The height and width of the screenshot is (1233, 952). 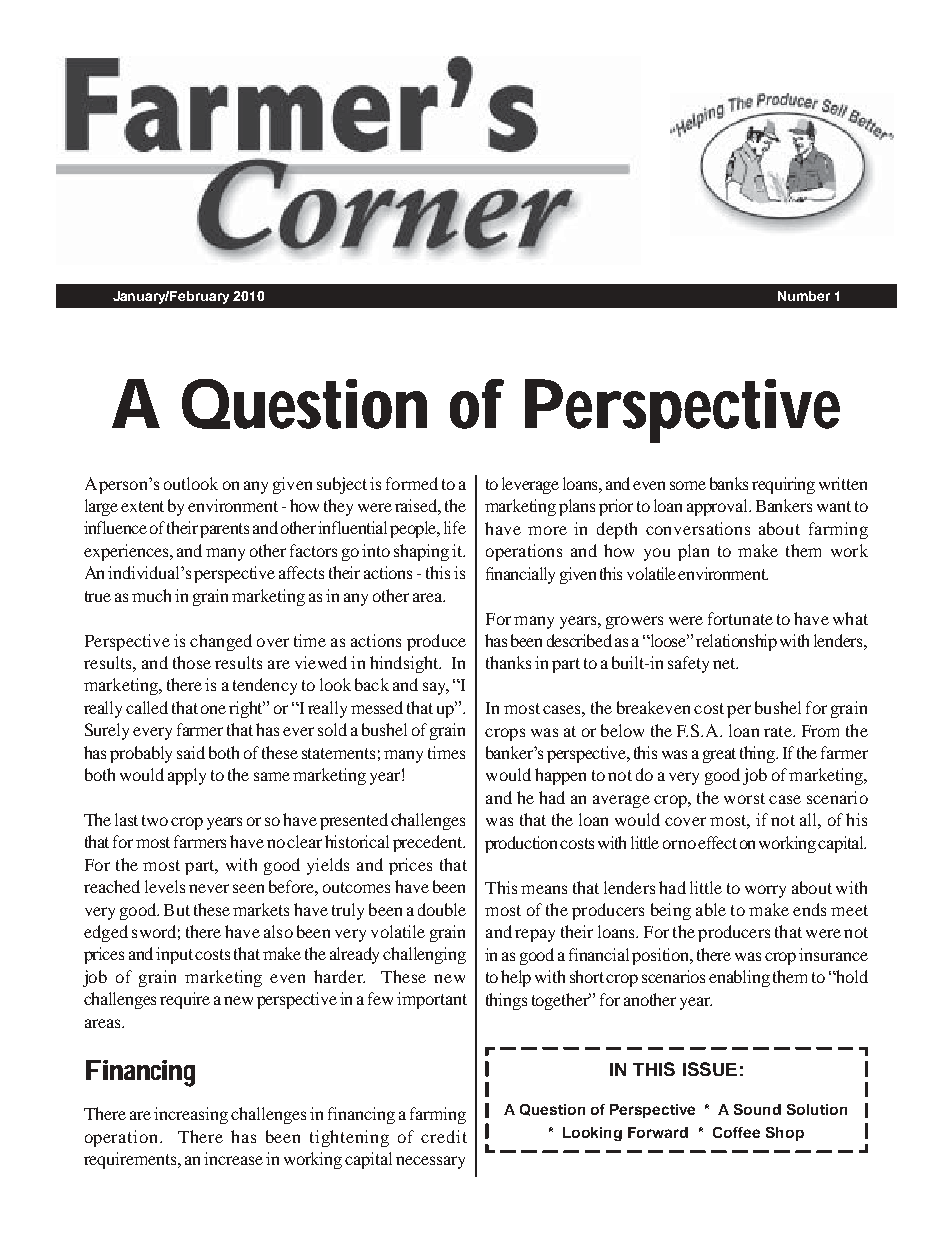 I want to click on worry, so click(x=765, y=891).
